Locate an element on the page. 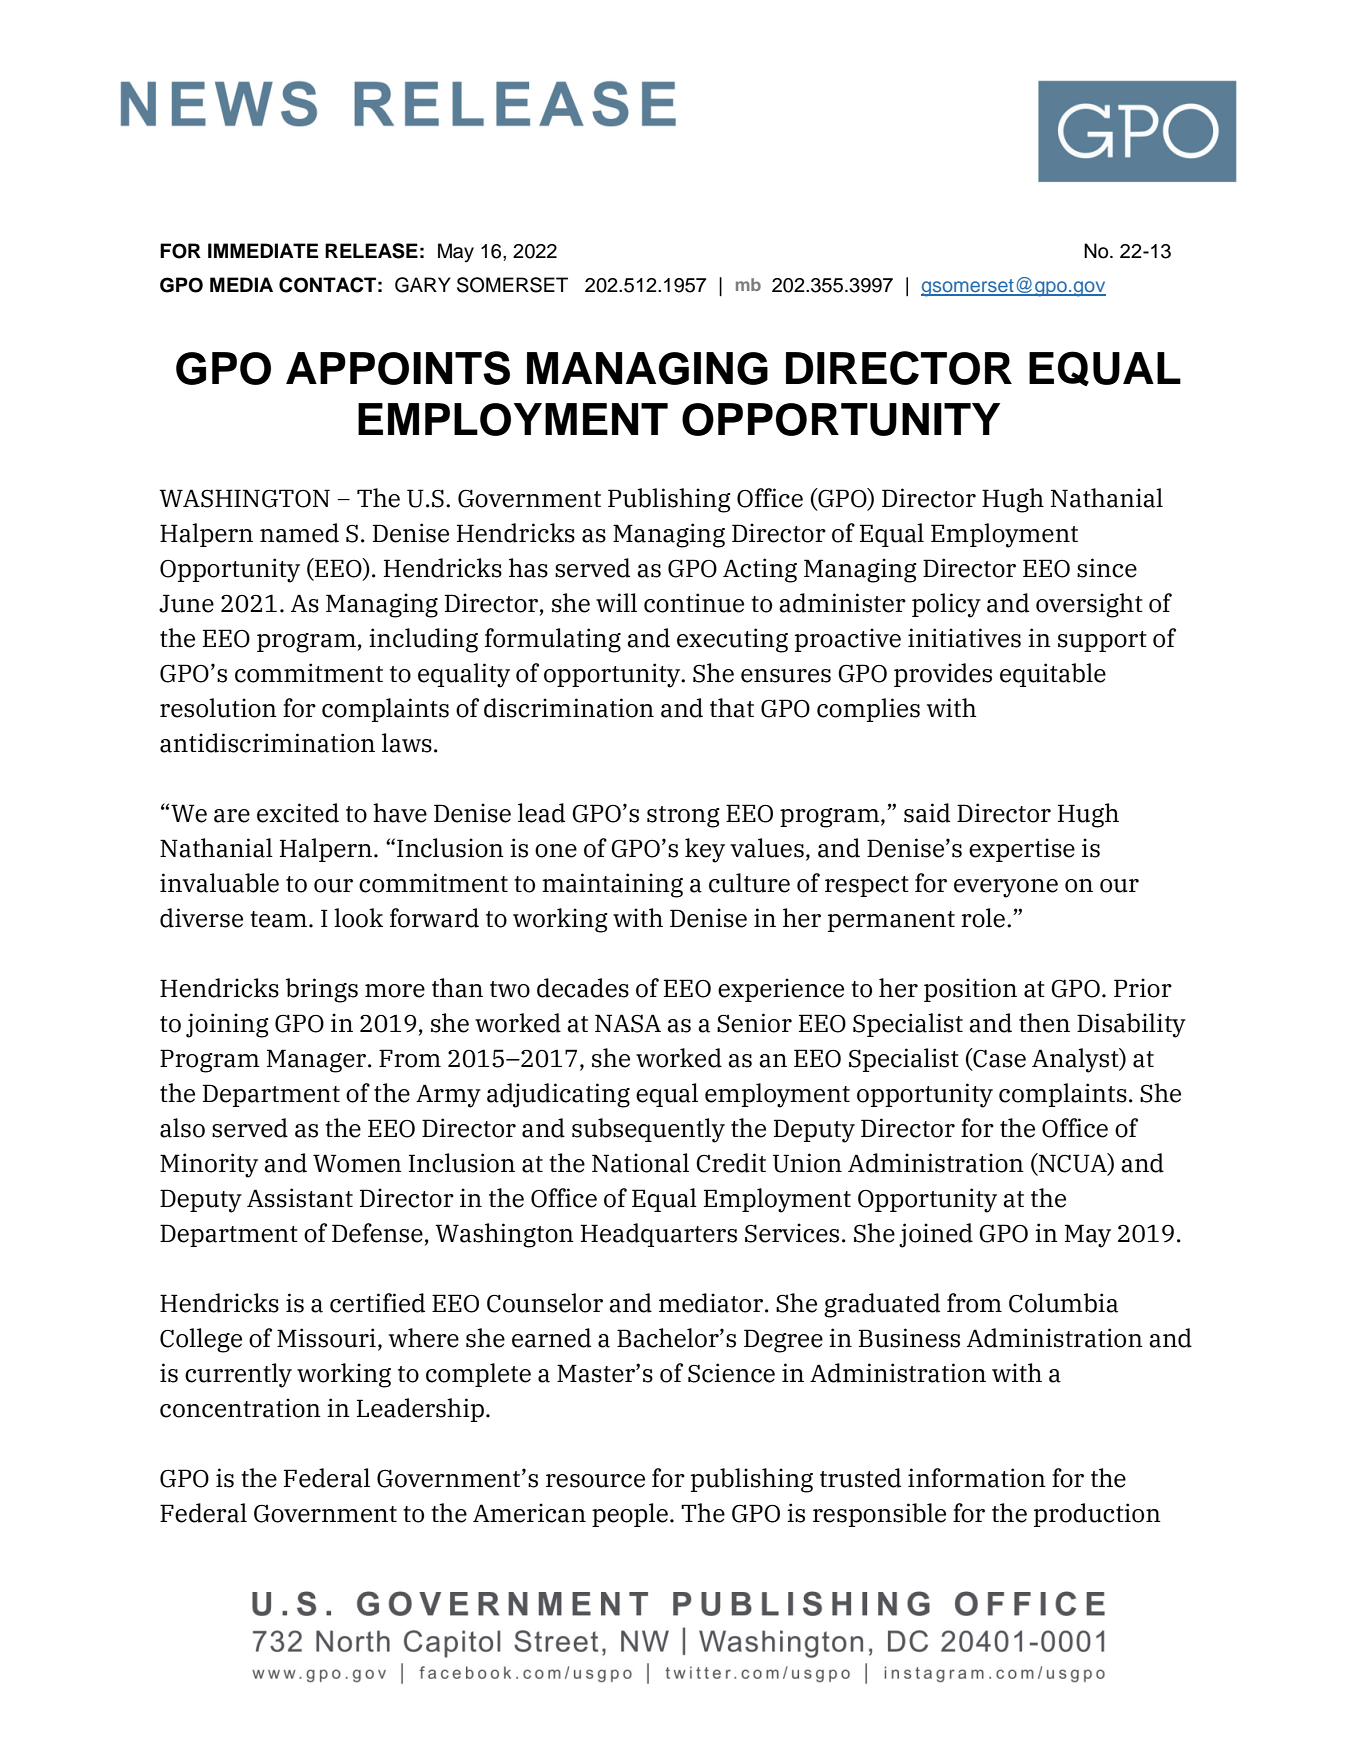 Image resolution: width=1356 pixels, height=1754 pixels. joined is located at coordinates (936, 1235).
